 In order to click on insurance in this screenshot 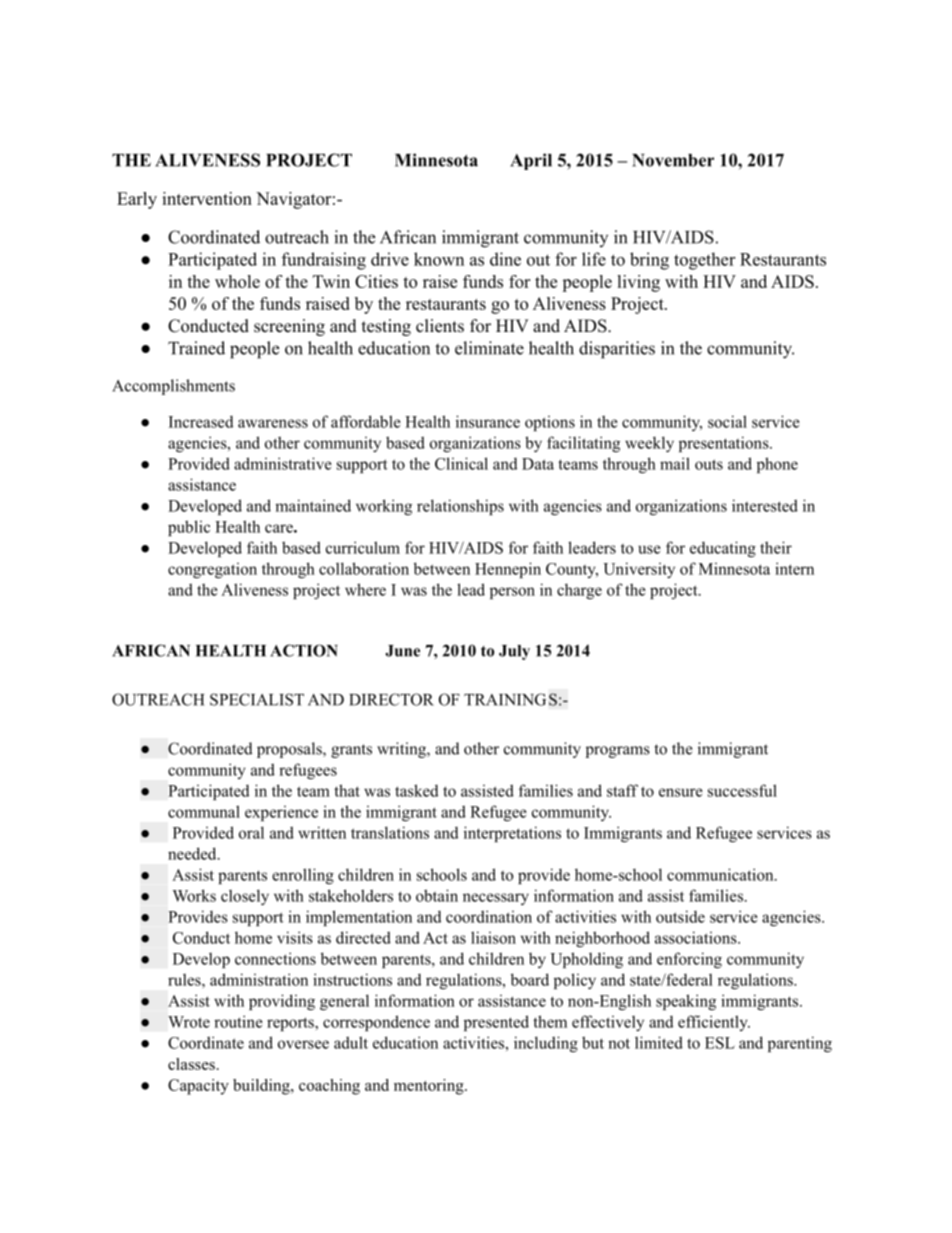, I will do `click(488, 421)`.
